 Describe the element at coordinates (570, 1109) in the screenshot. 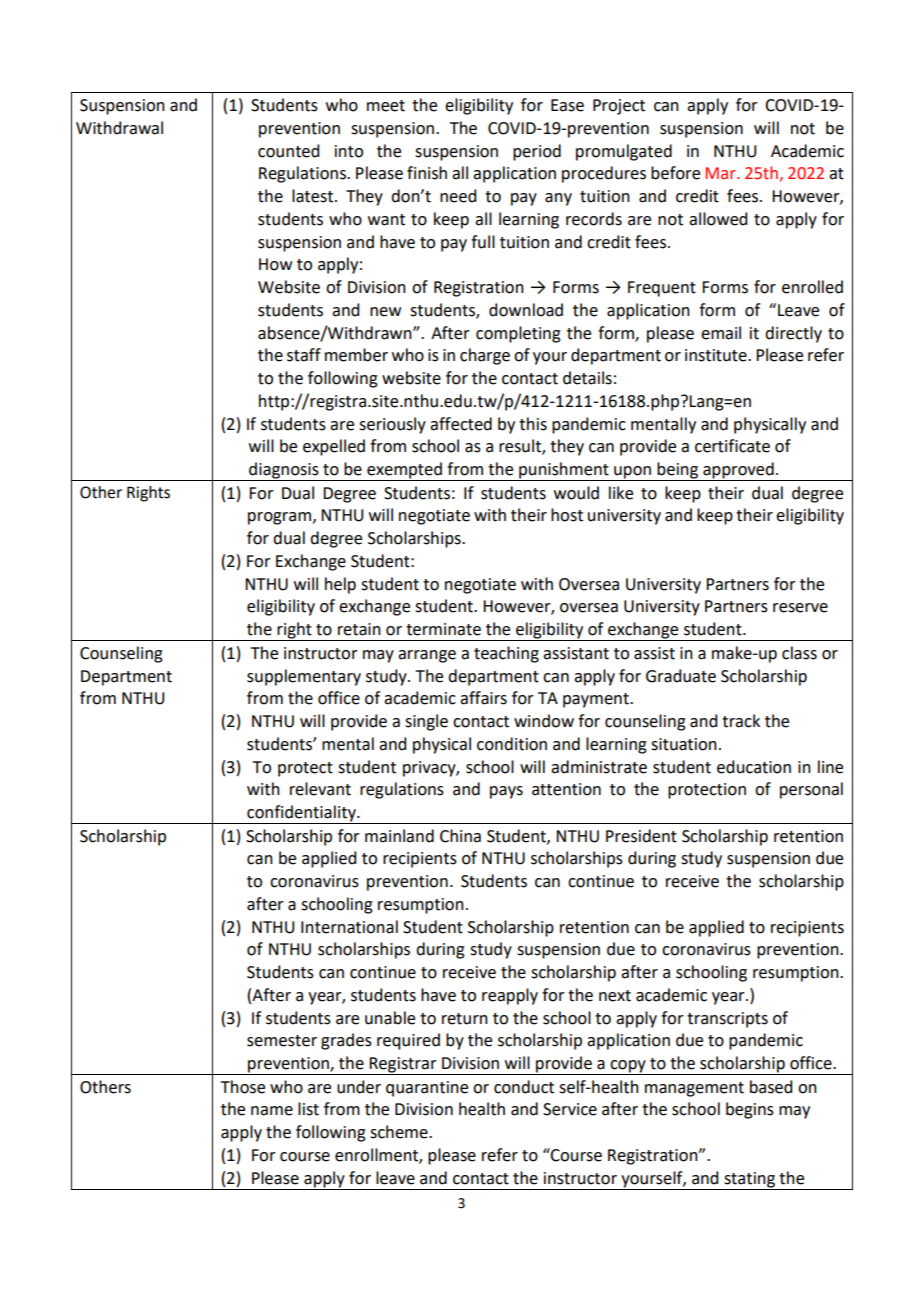

I see `Service` at that location.
